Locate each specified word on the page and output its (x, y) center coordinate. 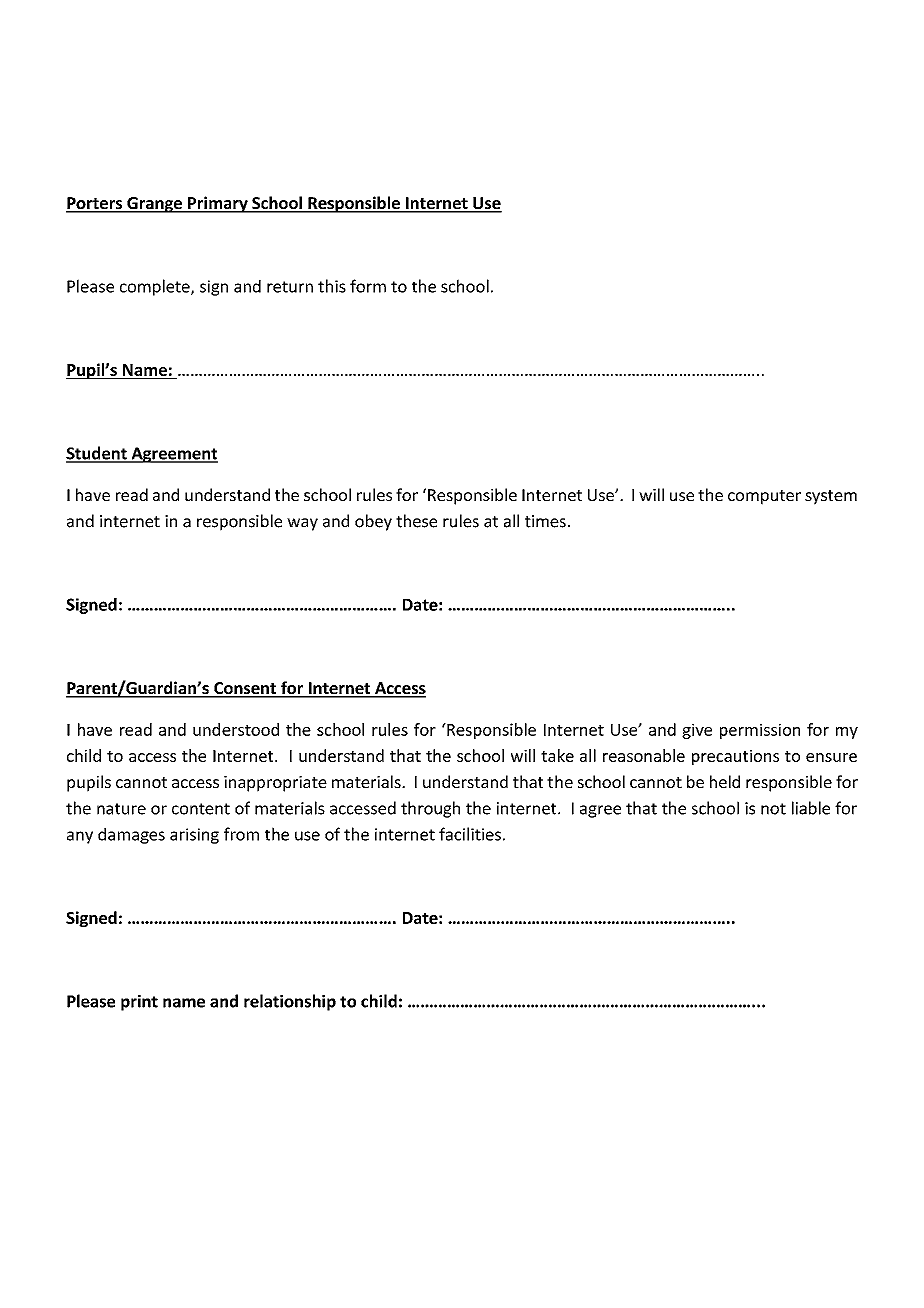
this (332, 286)
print (139, 1003)
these (416, 521)
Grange (154, 205)
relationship (290, 1002)
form (368, 286)
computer (764, 497)
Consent (245, 689)
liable (811, 808)
